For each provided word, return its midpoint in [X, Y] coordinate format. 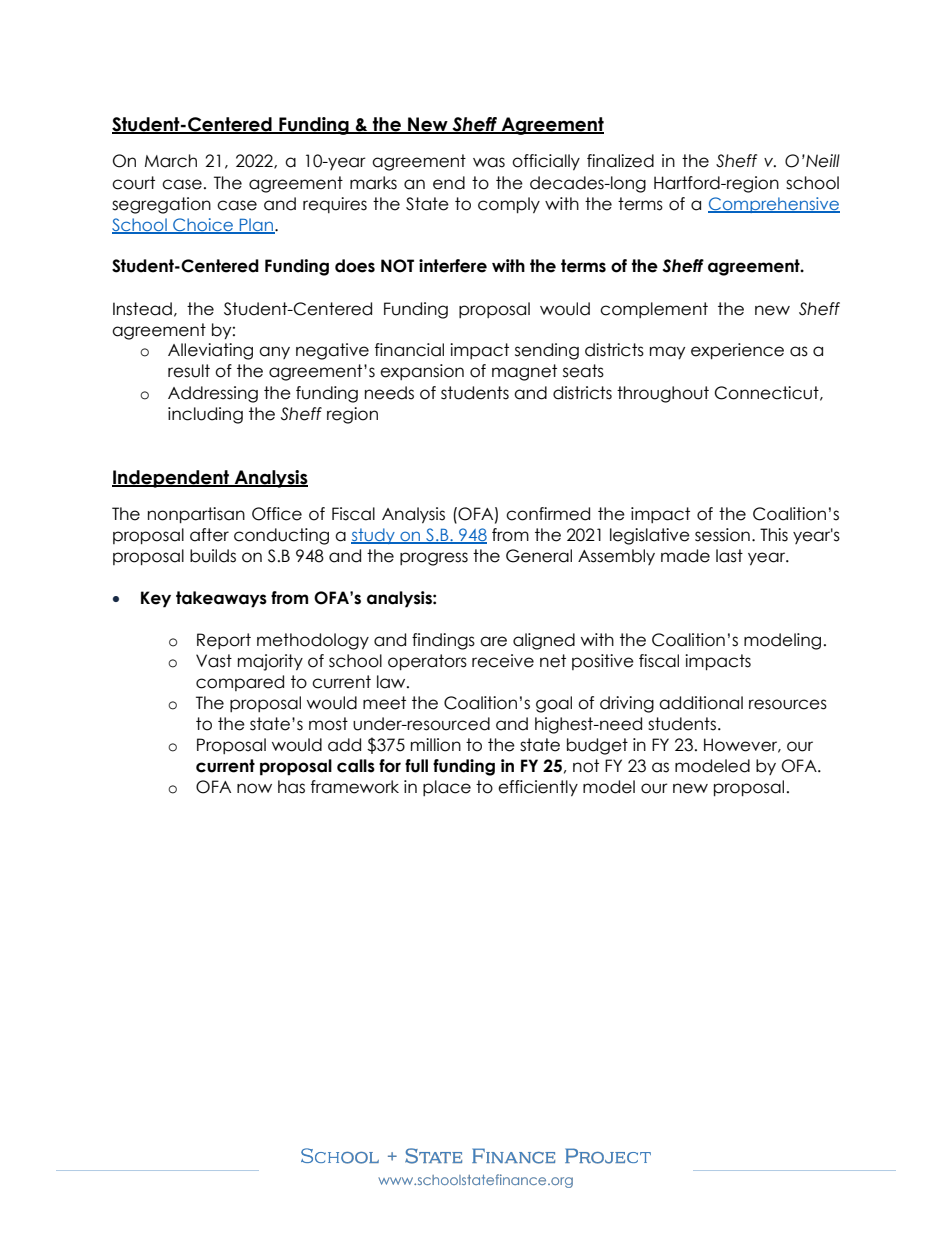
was [489, 162]
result [189, 371]
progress [434, 559]
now [254, 788]
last [729, 556]
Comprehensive [774, 205]
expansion [422, 372]
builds [213, 556]
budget [597, 746]
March [171, 161]
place [447, 788]
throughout [663, 394]
